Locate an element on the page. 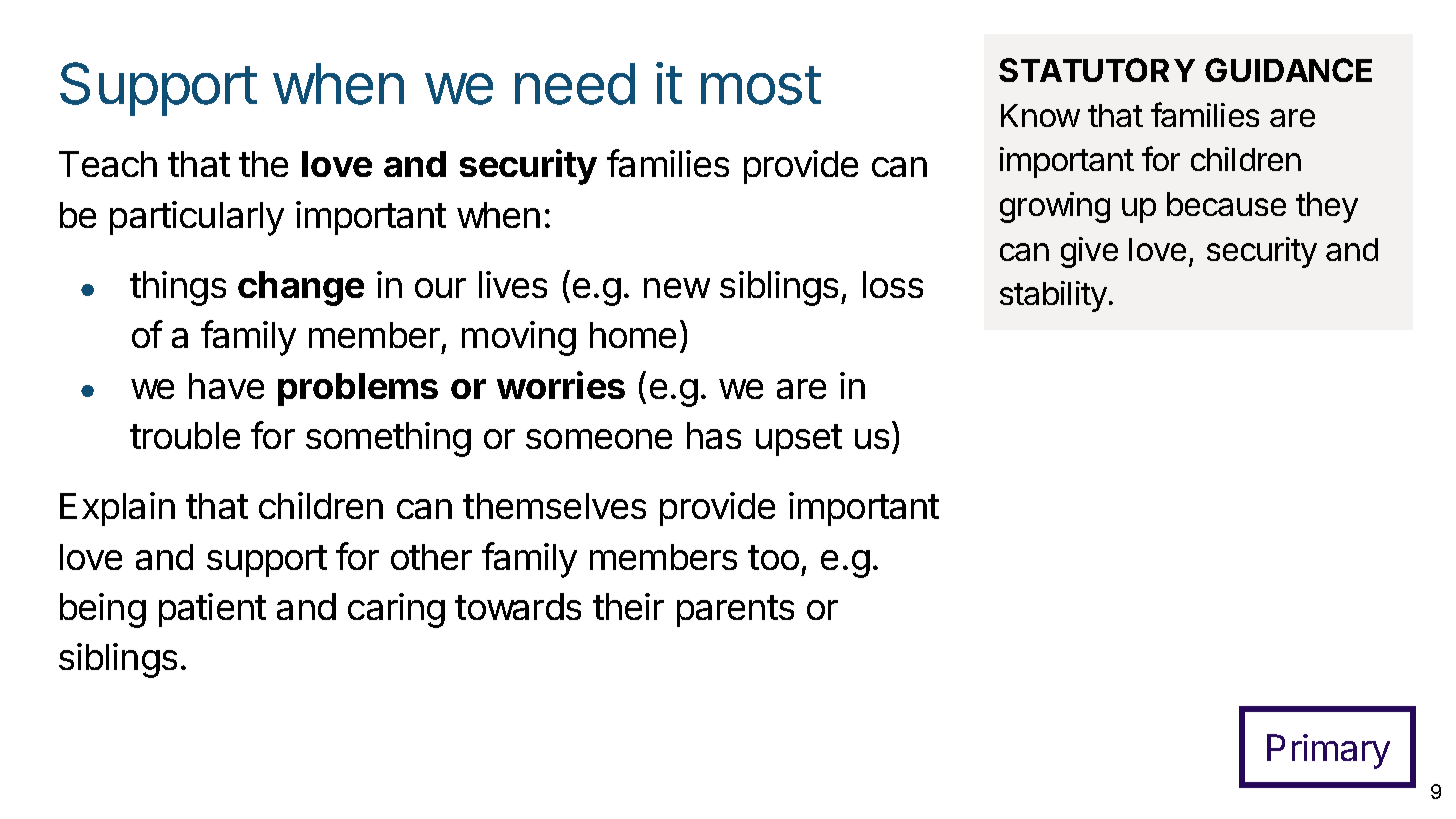  Primary is located at coordinates (1328, 751).
